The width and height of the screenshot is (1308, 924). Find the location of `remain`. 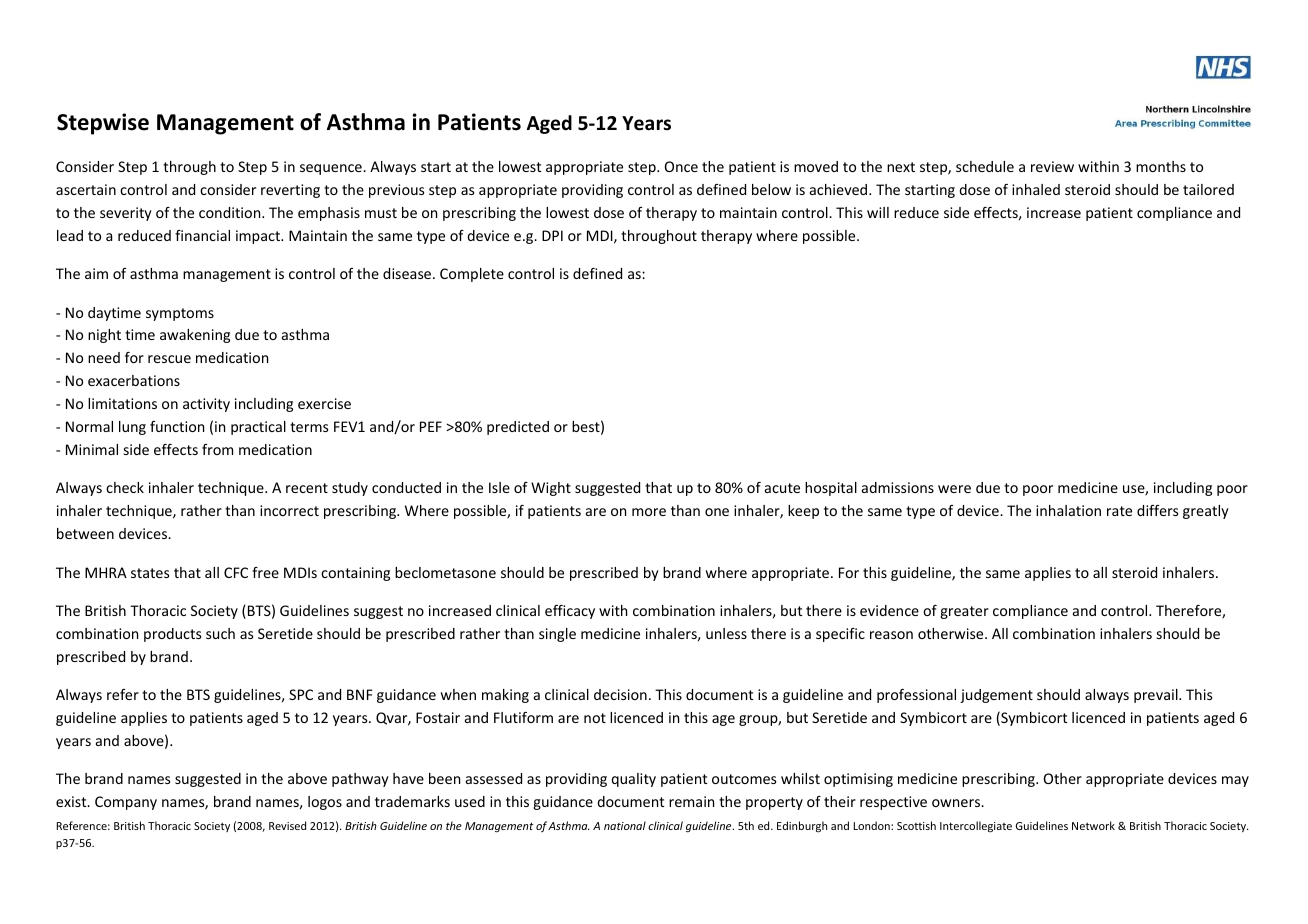

remain is located at coordinates (691, 801).
